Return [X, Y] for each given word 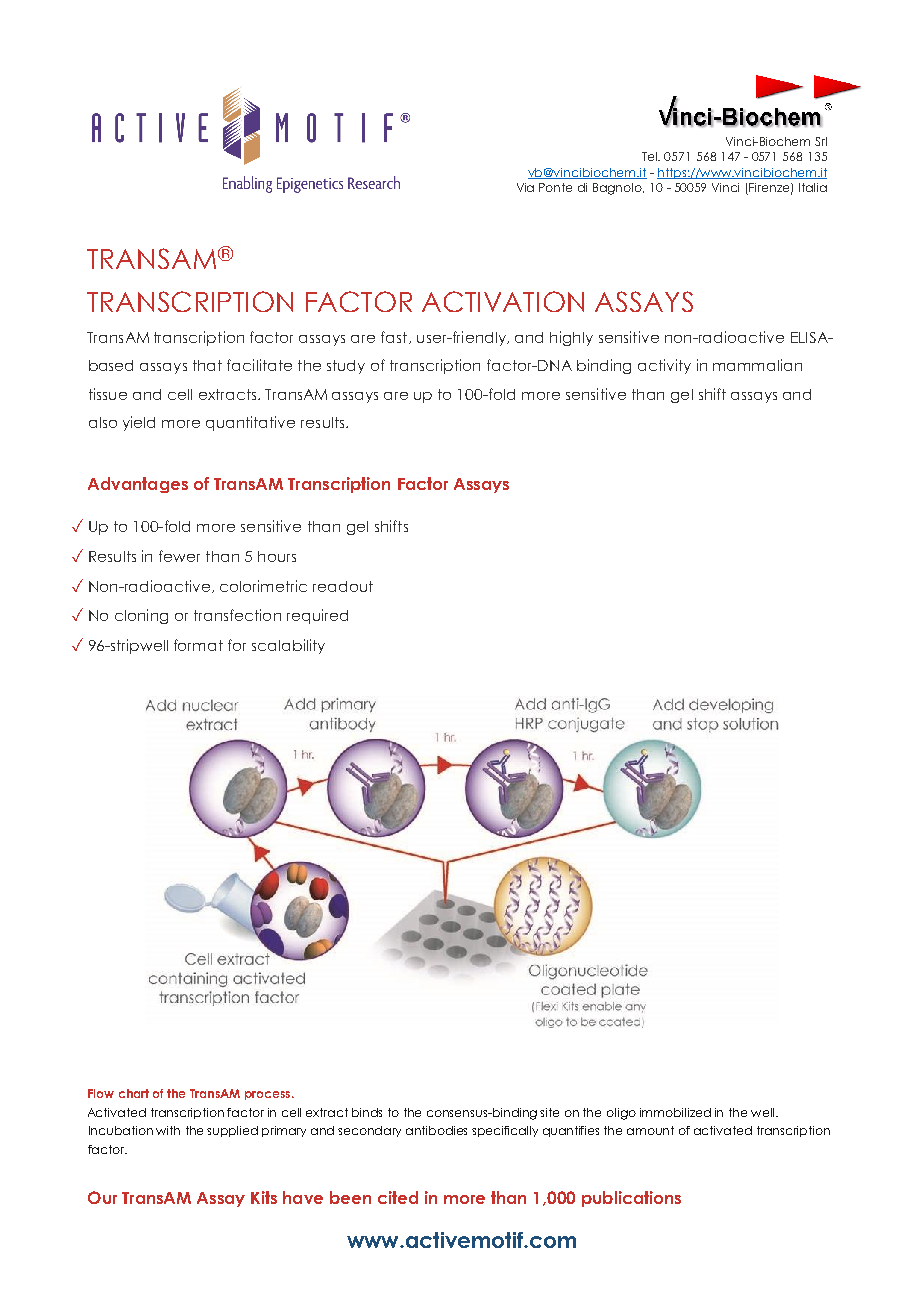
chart [134, 1093]
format [198, 645]
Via [525, 187]
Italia [813, 187]
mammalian [757, 365]
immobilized [675, 1112]
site [549, 1112]
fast [394, 337]
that [207, 365]
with [168, 1130]
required [317, 616]
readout [343, 586]
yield [139, 423]
